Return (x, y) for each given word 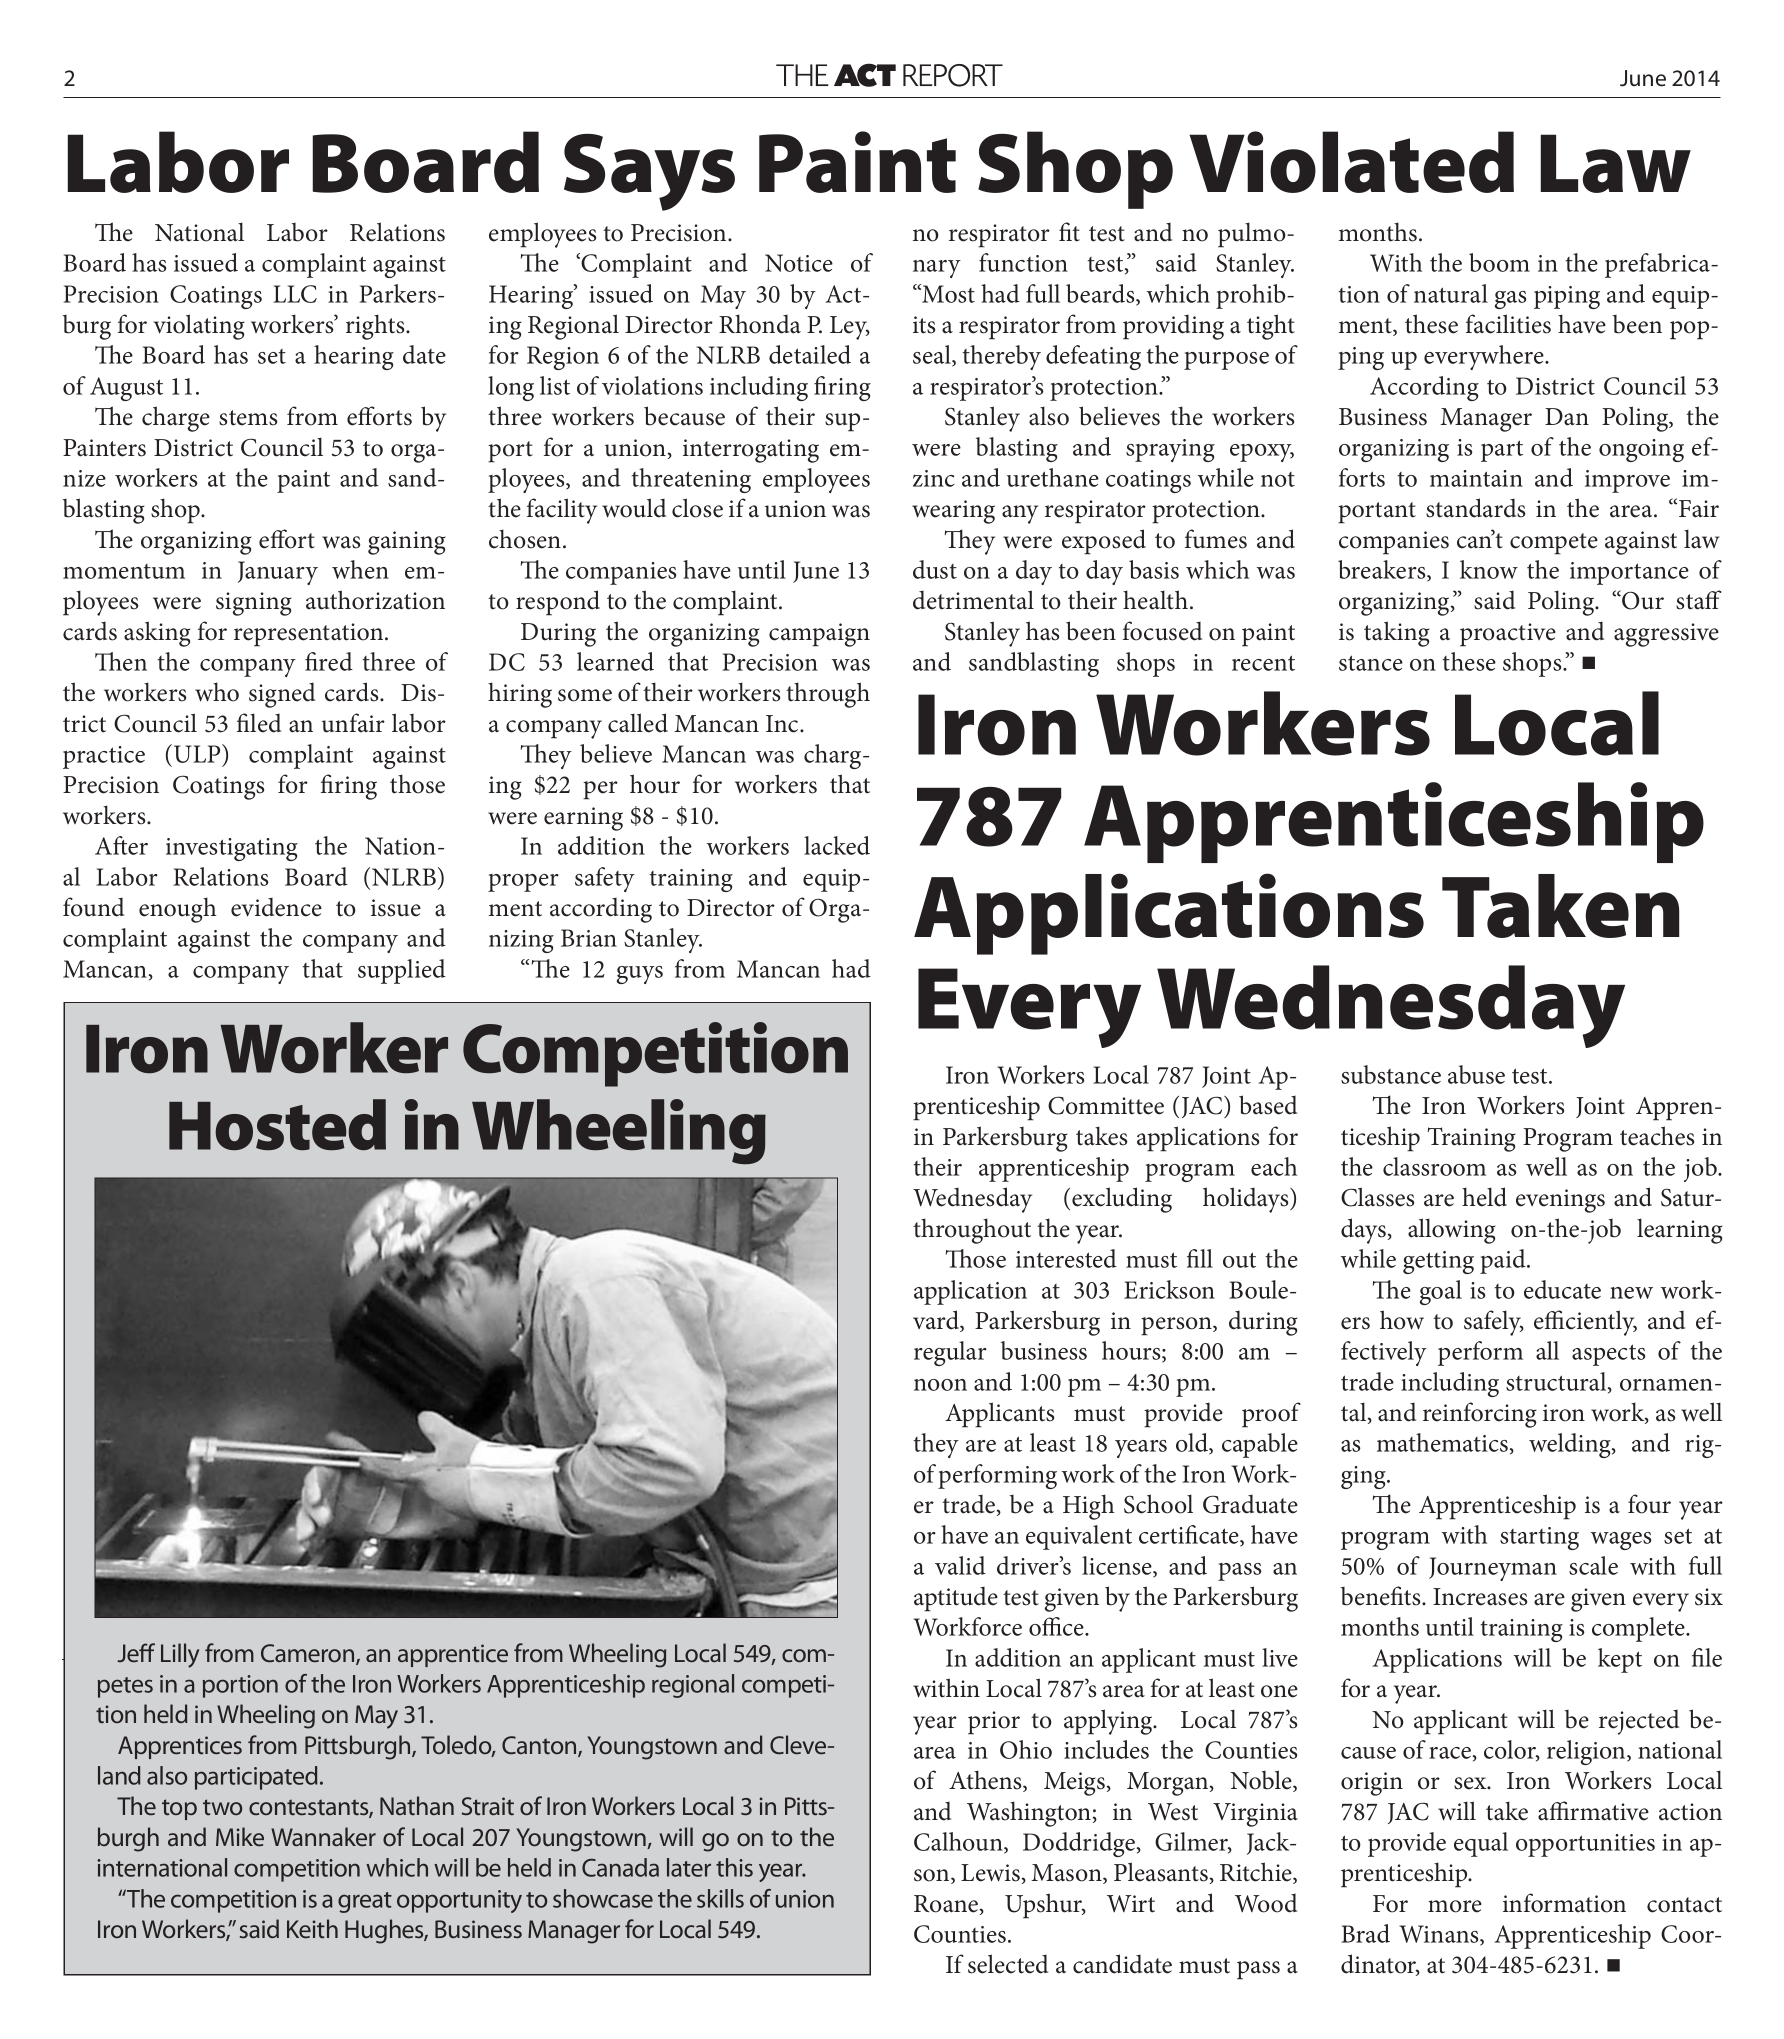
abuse (1476, 1074)
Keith (312, 1928)
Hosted (277, 1124)
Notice (799, 263)
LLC (295, 294)
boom (1499, 262)
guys (640, 975)
